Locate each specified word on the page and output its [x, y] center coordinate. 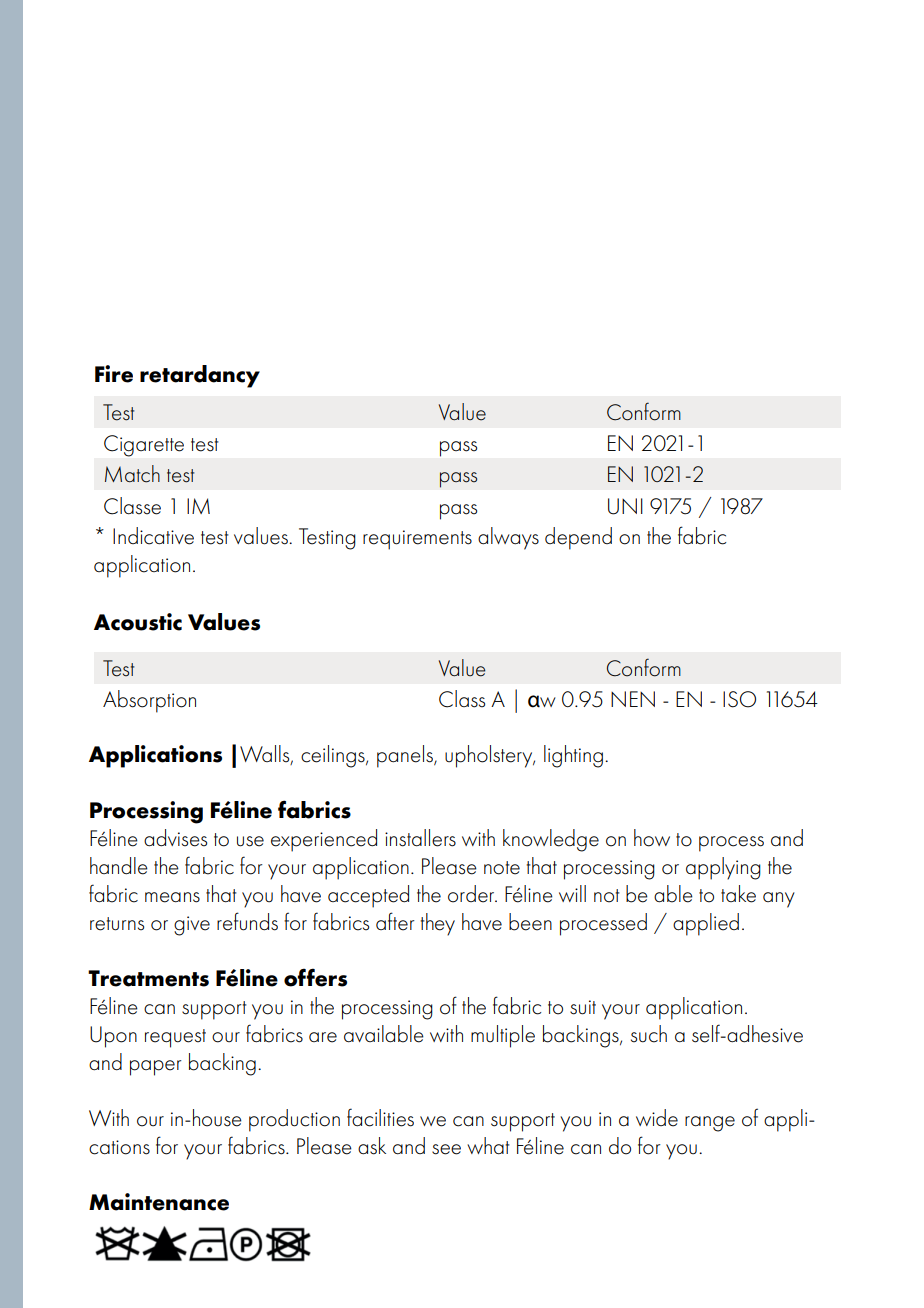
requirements [417, 540]
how [652, 838]
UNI [625, 506]
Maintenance [159, 1202]
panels [406, 756]
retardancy [200, 376]
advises [175, 838]
